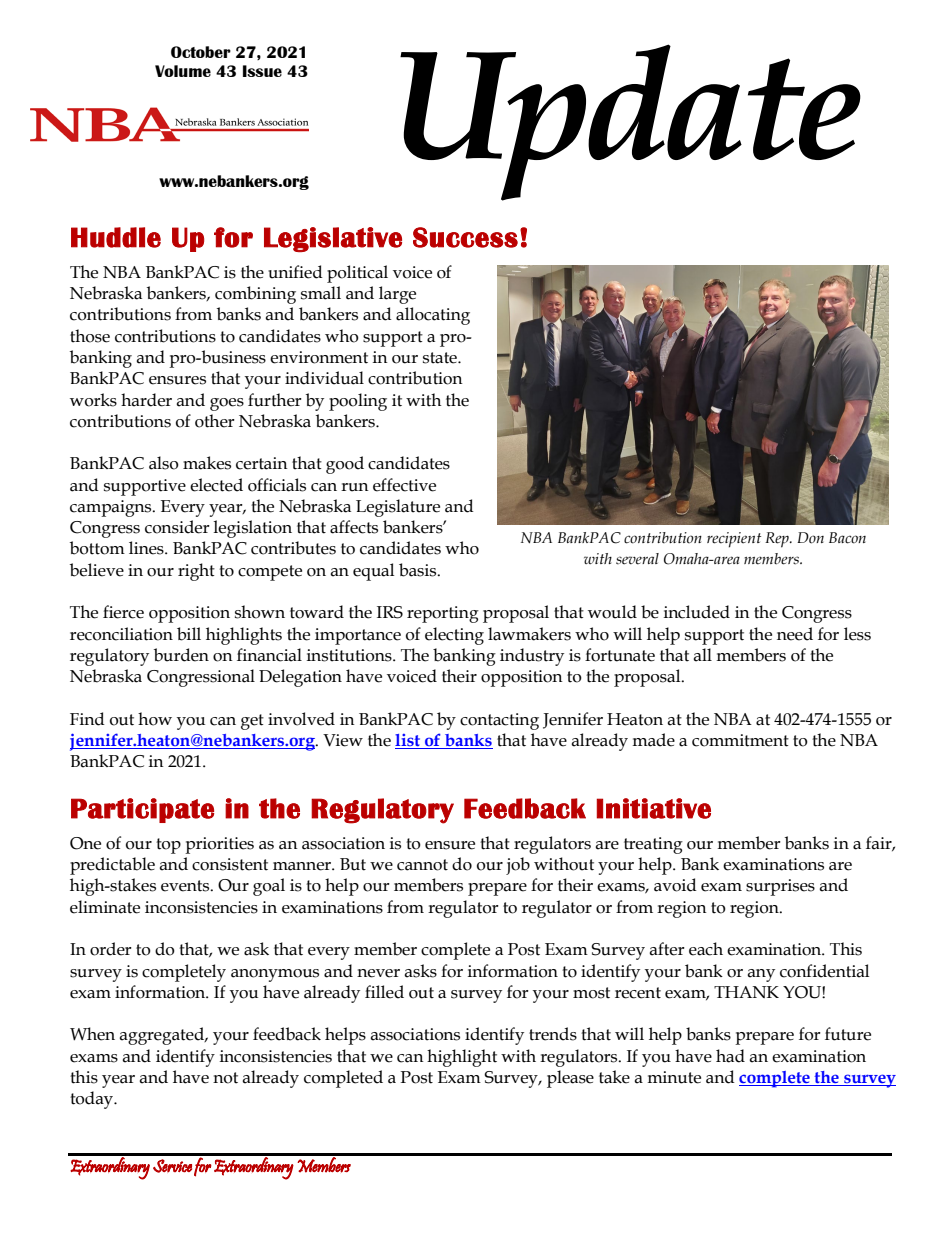 The image size is (952, 1233). I want to click on Volume, so click(183, 71).
